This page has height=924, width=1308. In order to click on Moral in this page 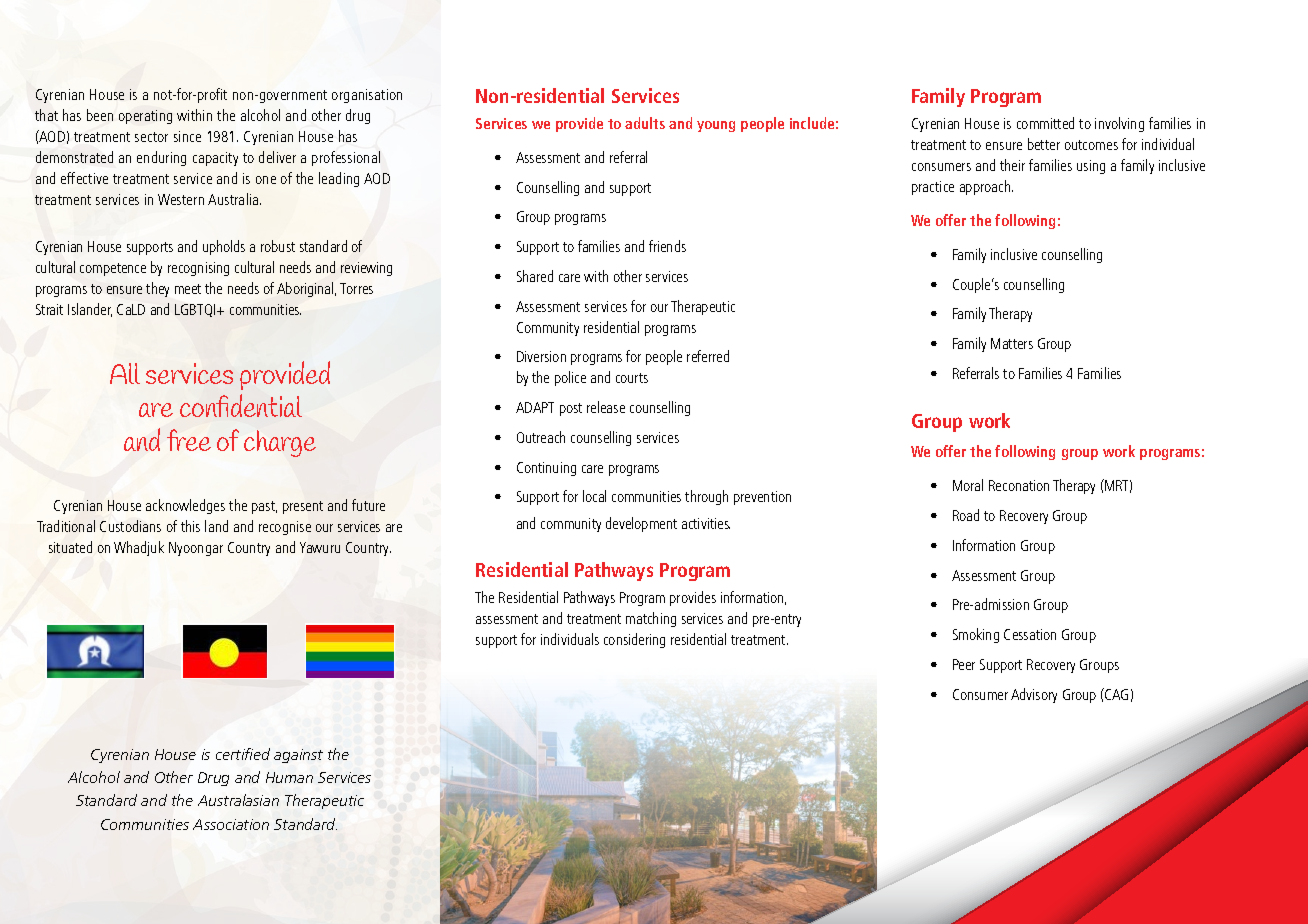, I will do `click(968, 485)`.
